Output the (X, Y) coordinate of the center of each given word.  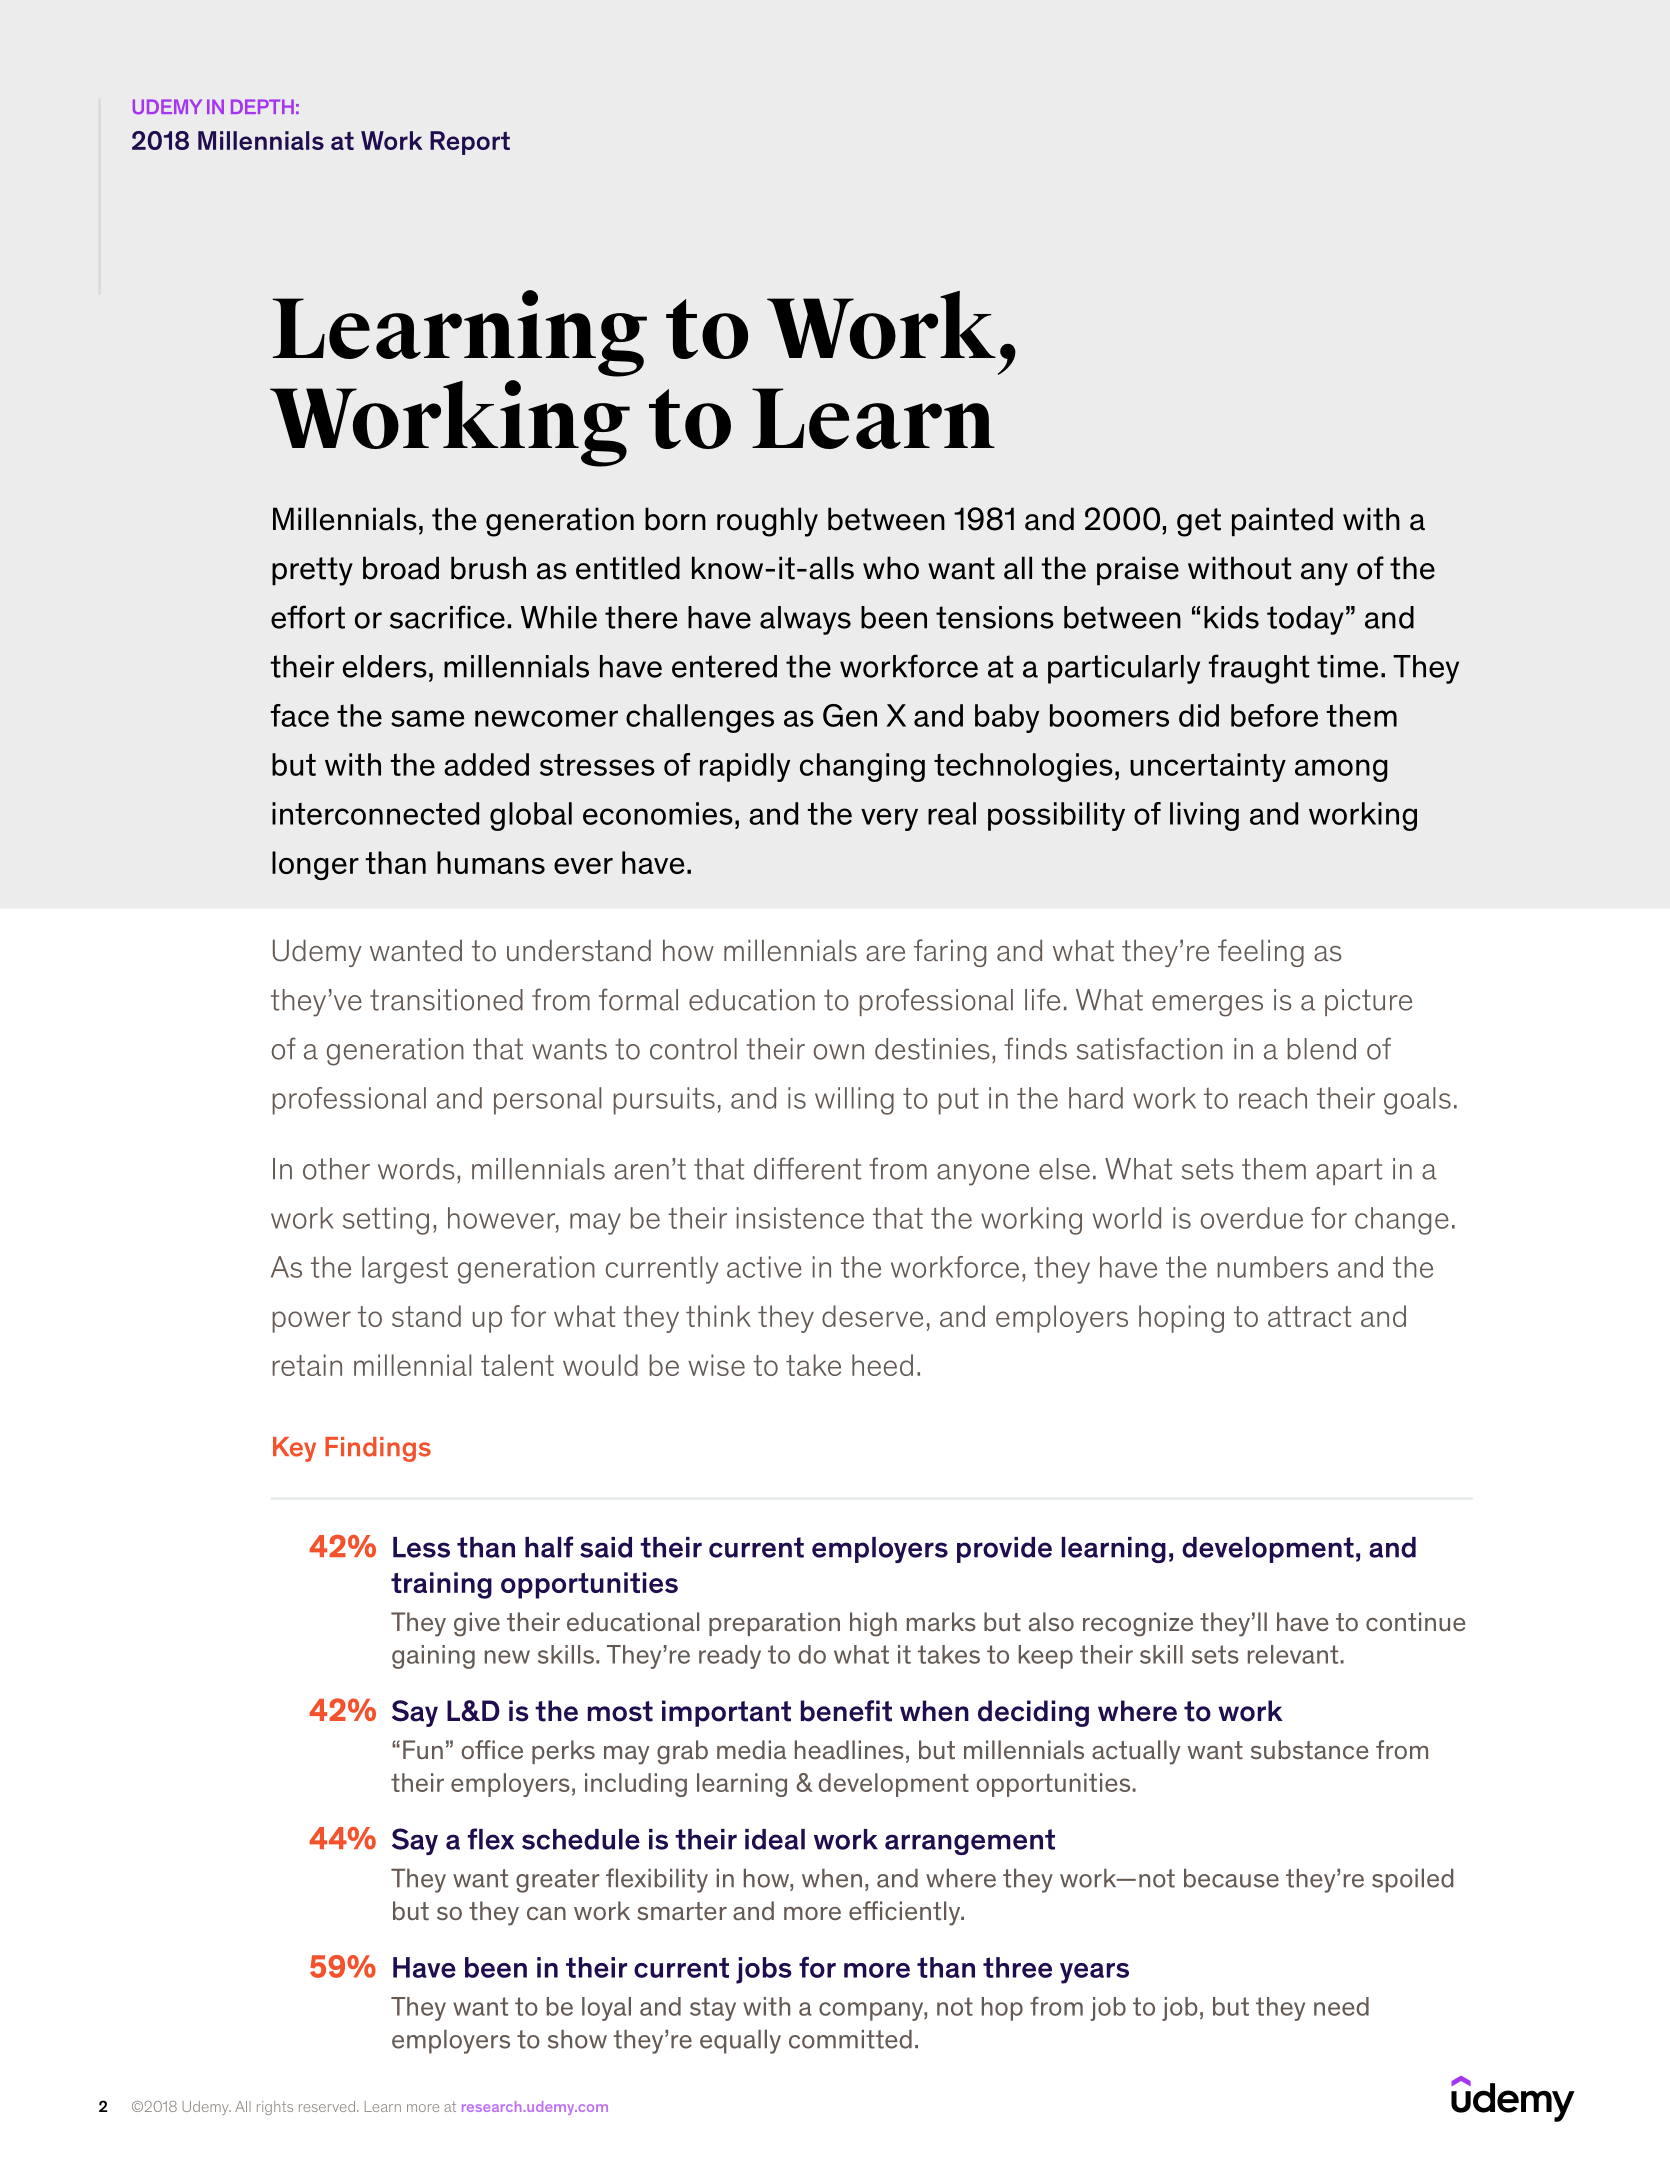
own (839, 1052)
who (891, 568)
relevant (1294, 1654)
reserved (327, 2106)
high (873, 1624)
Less (421, 1547)
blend (1321, 1049)
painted (1282, 522)
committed (850, 2039)
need (1341, 2006)
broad (401, 568)
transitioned (446, 1000)
